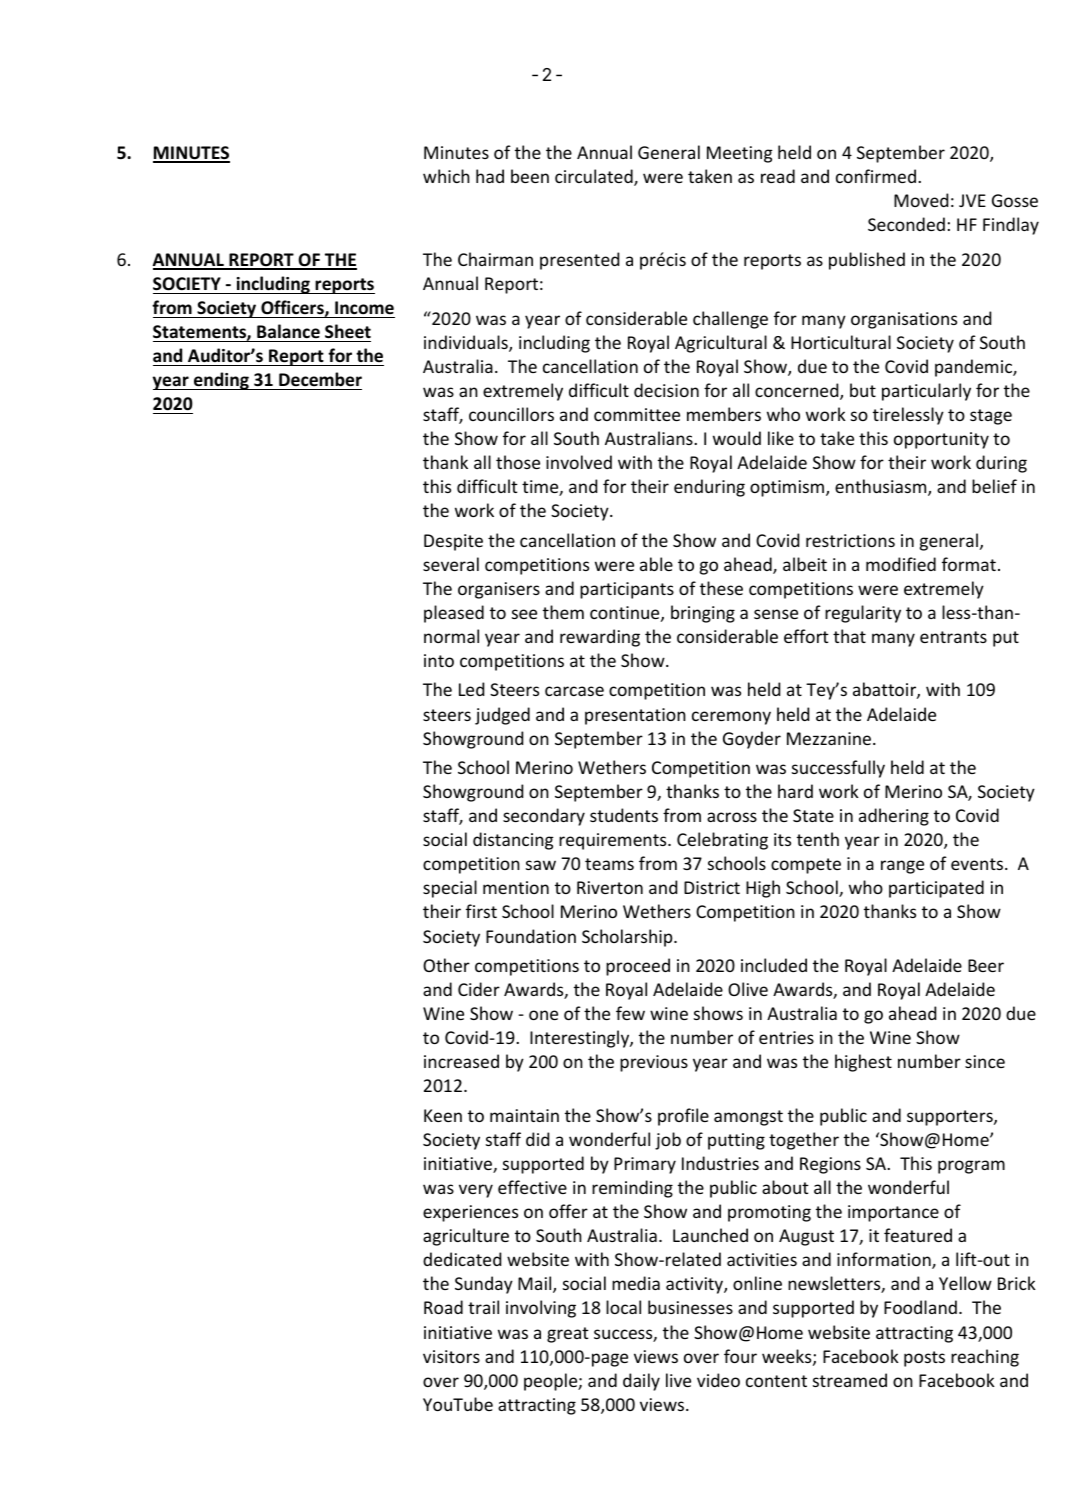 This screenshot has width=1067, height=1509. What do you see at coordinates (450, 889) in the screenshot?
I see `special` at bounding box center [450, 889].
